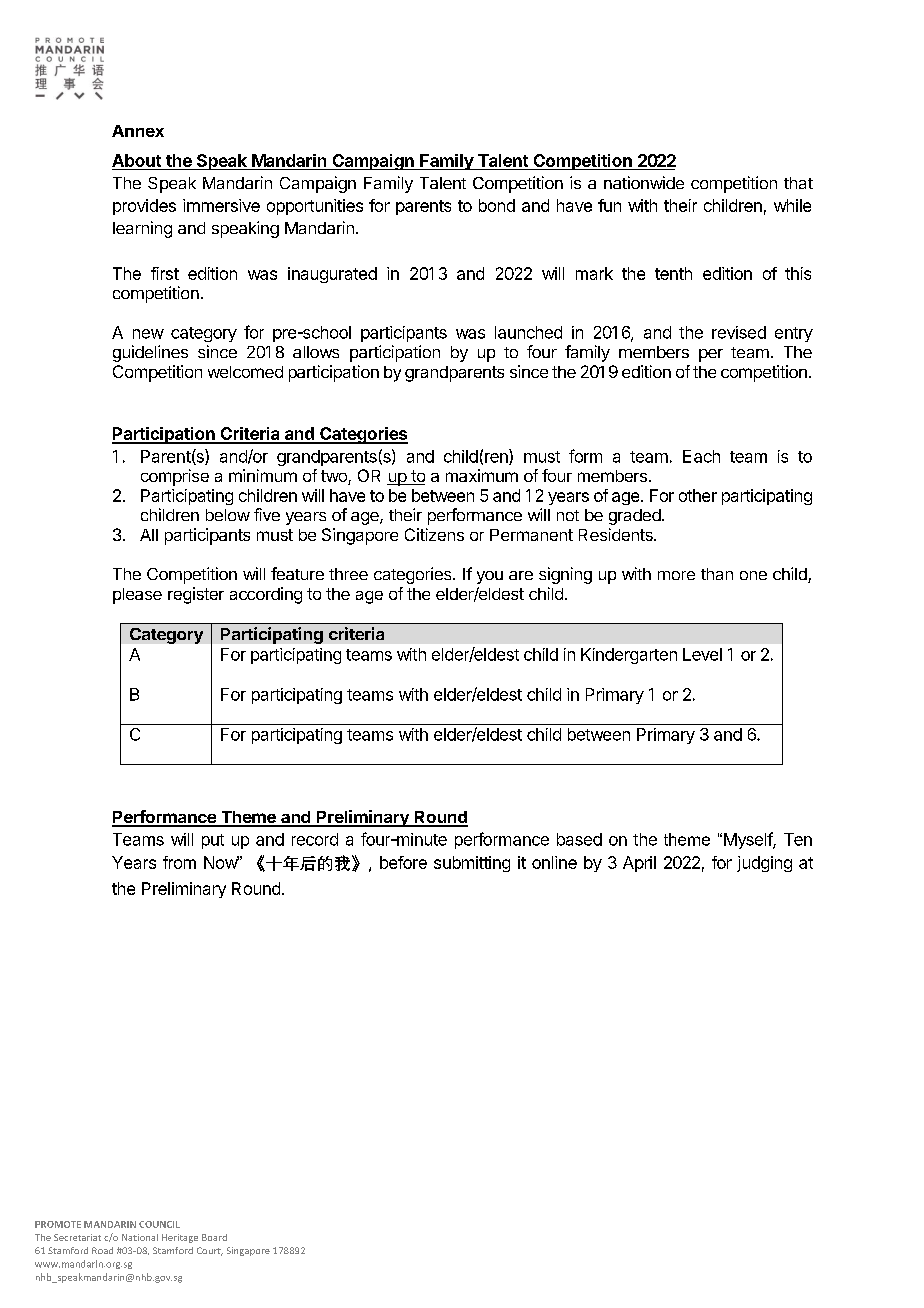 The image size is (924, 1308). What do you see at coordinates (159, 1224) in the screenshot?
I see `COUNCIL` at bounding box center [159, 1224].
